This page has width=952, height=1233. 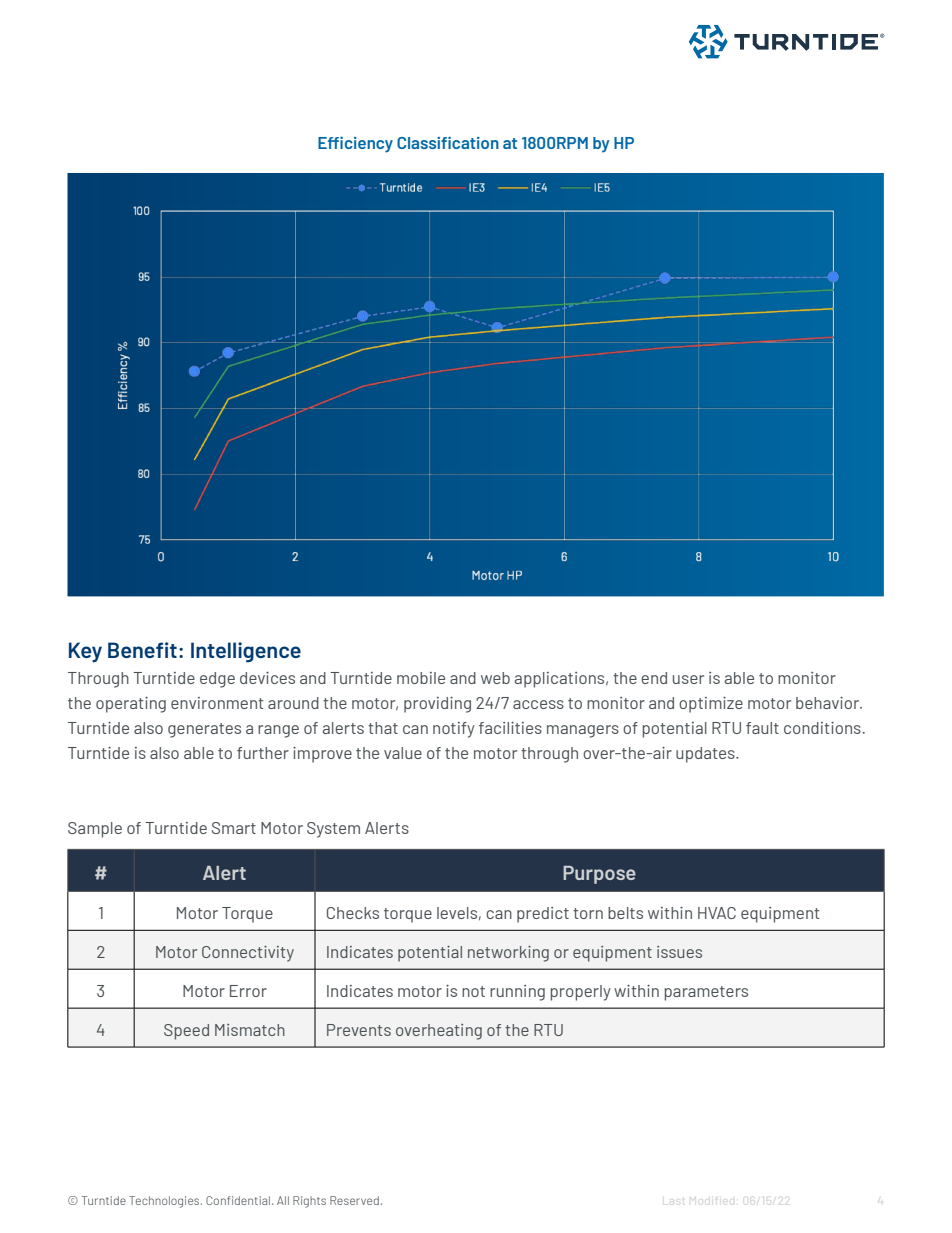 I want to click on HVAC, so click(x=717, y=913).
